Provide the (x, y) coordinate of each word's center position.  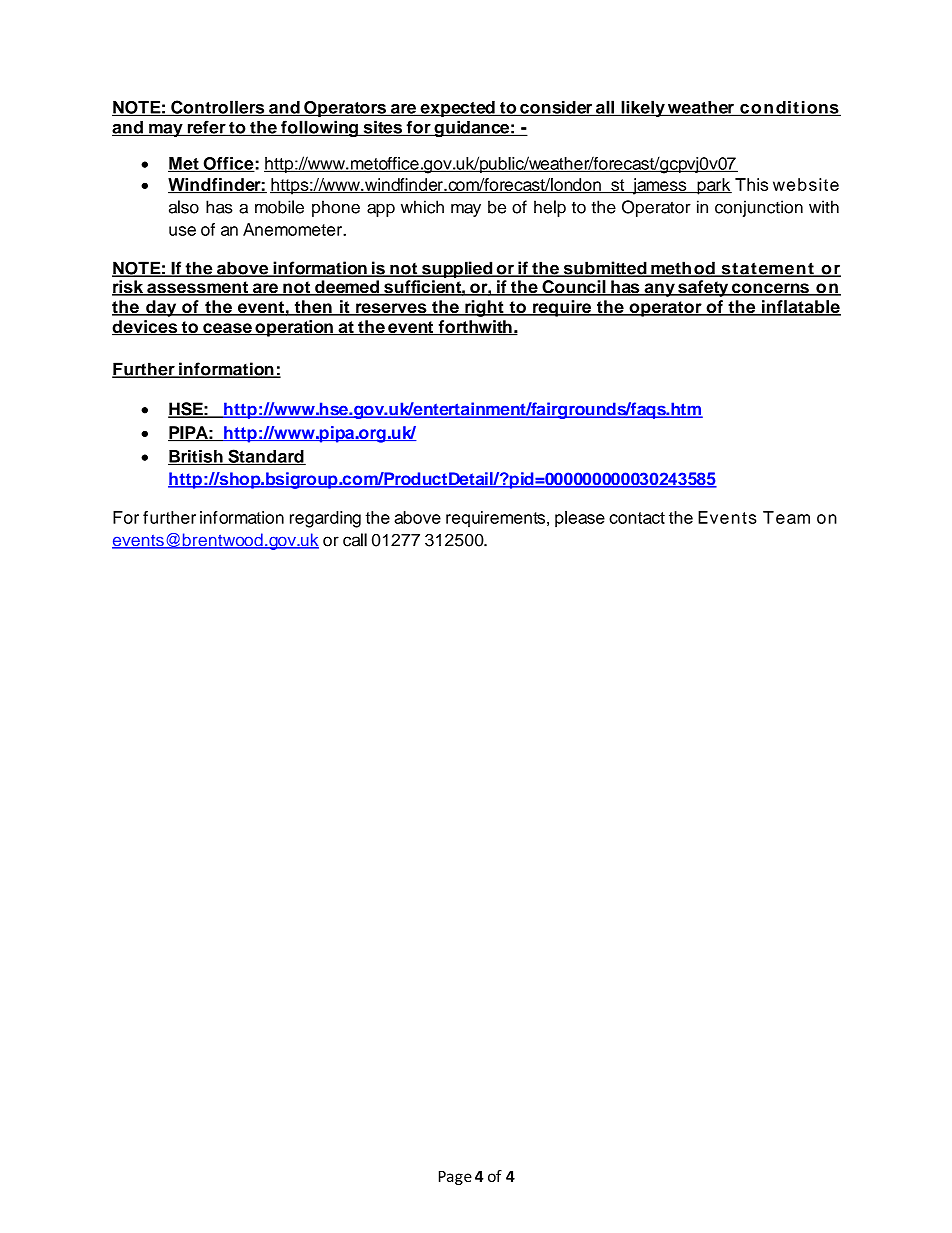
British (196, 457)
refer (206, 128)
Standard (266, 457)
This (751, 184)
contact (637, 518)
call (355, 540)
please (580, 519)
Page (455, 1178)
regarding (325, 519)
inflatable (800, 308)
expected (457, 109)
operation (294, 328)
